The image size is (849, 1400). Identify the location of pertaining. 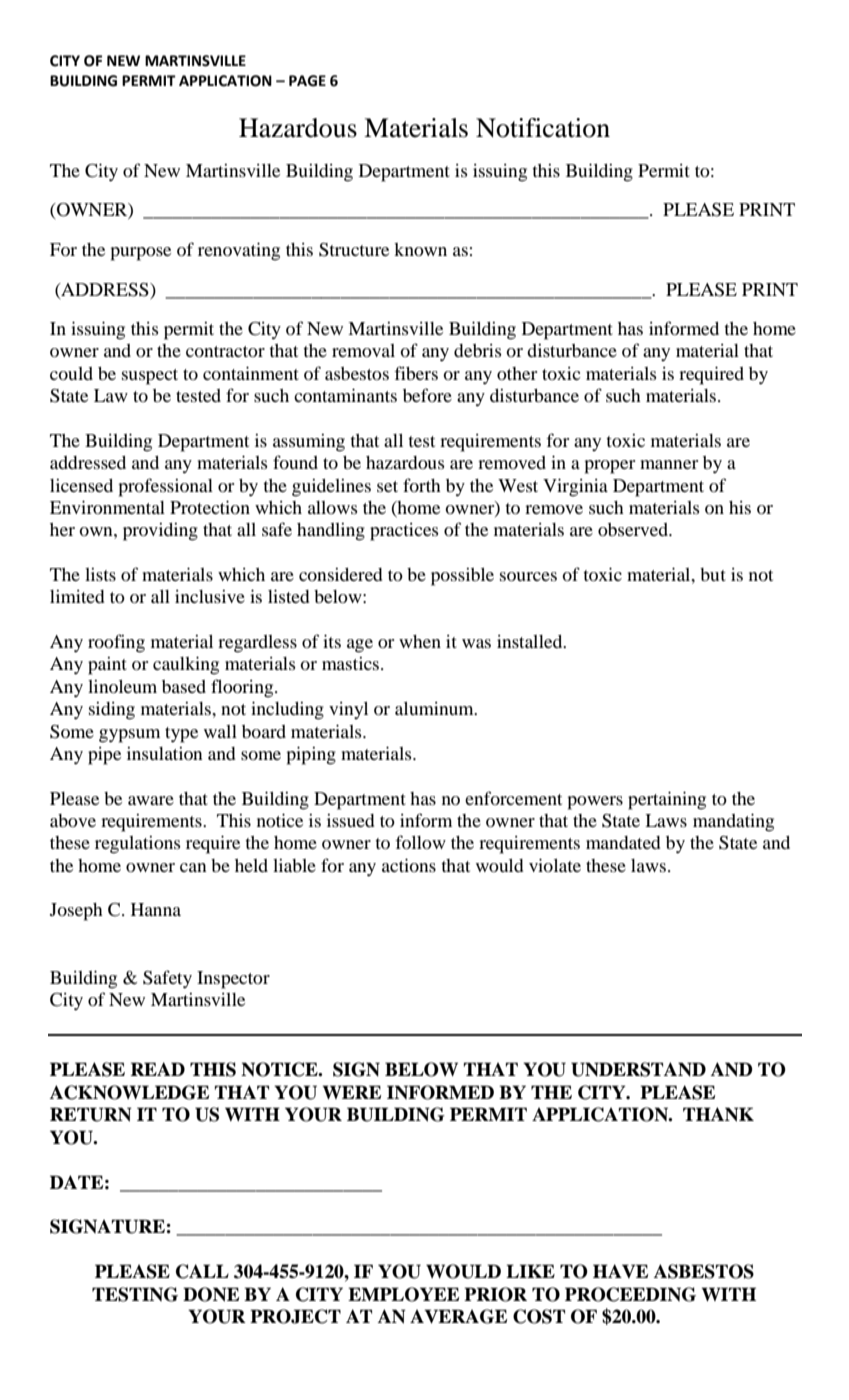
(667, 800).
